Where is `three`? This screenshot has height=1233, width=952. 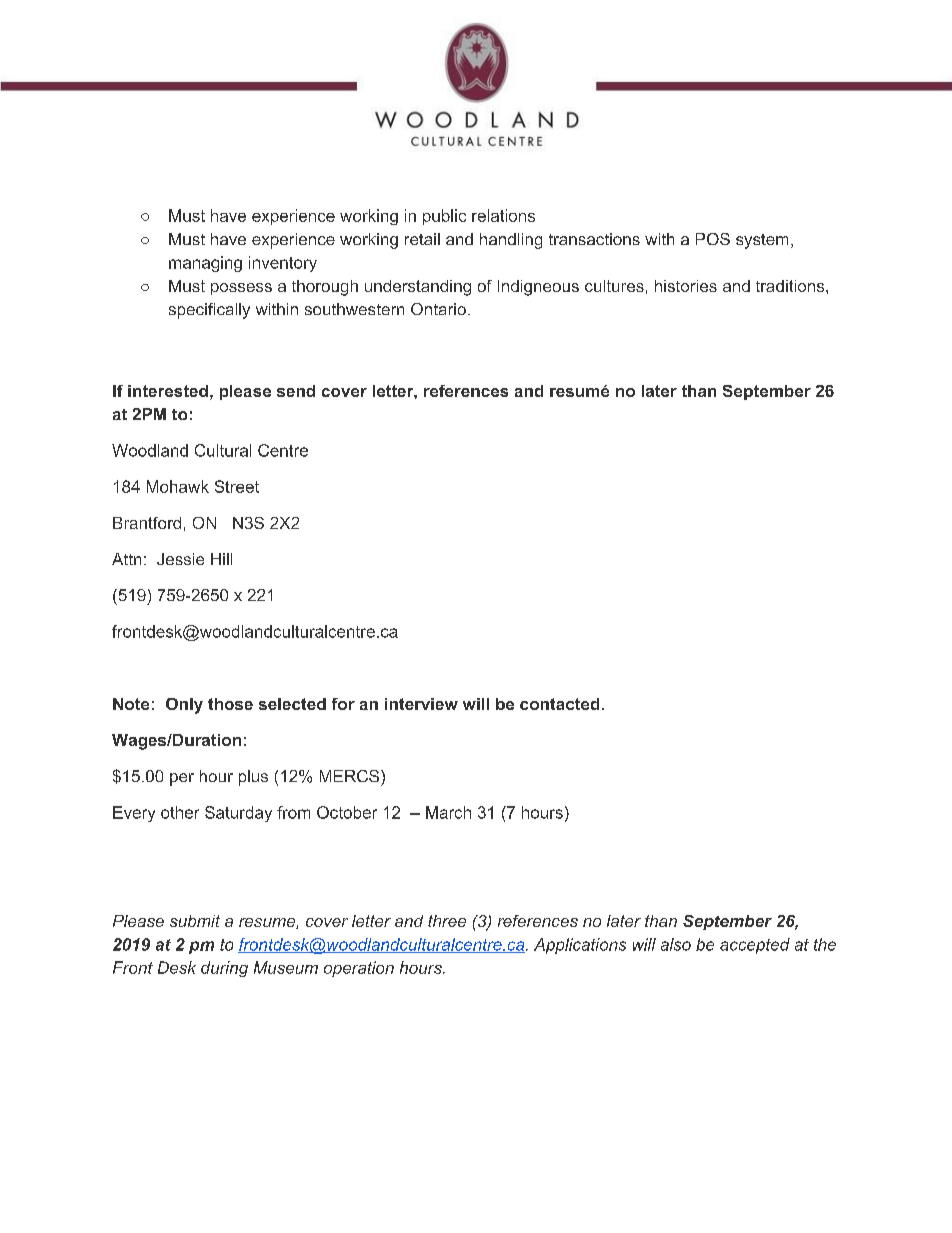
three is located at coordinates (447, 921).
